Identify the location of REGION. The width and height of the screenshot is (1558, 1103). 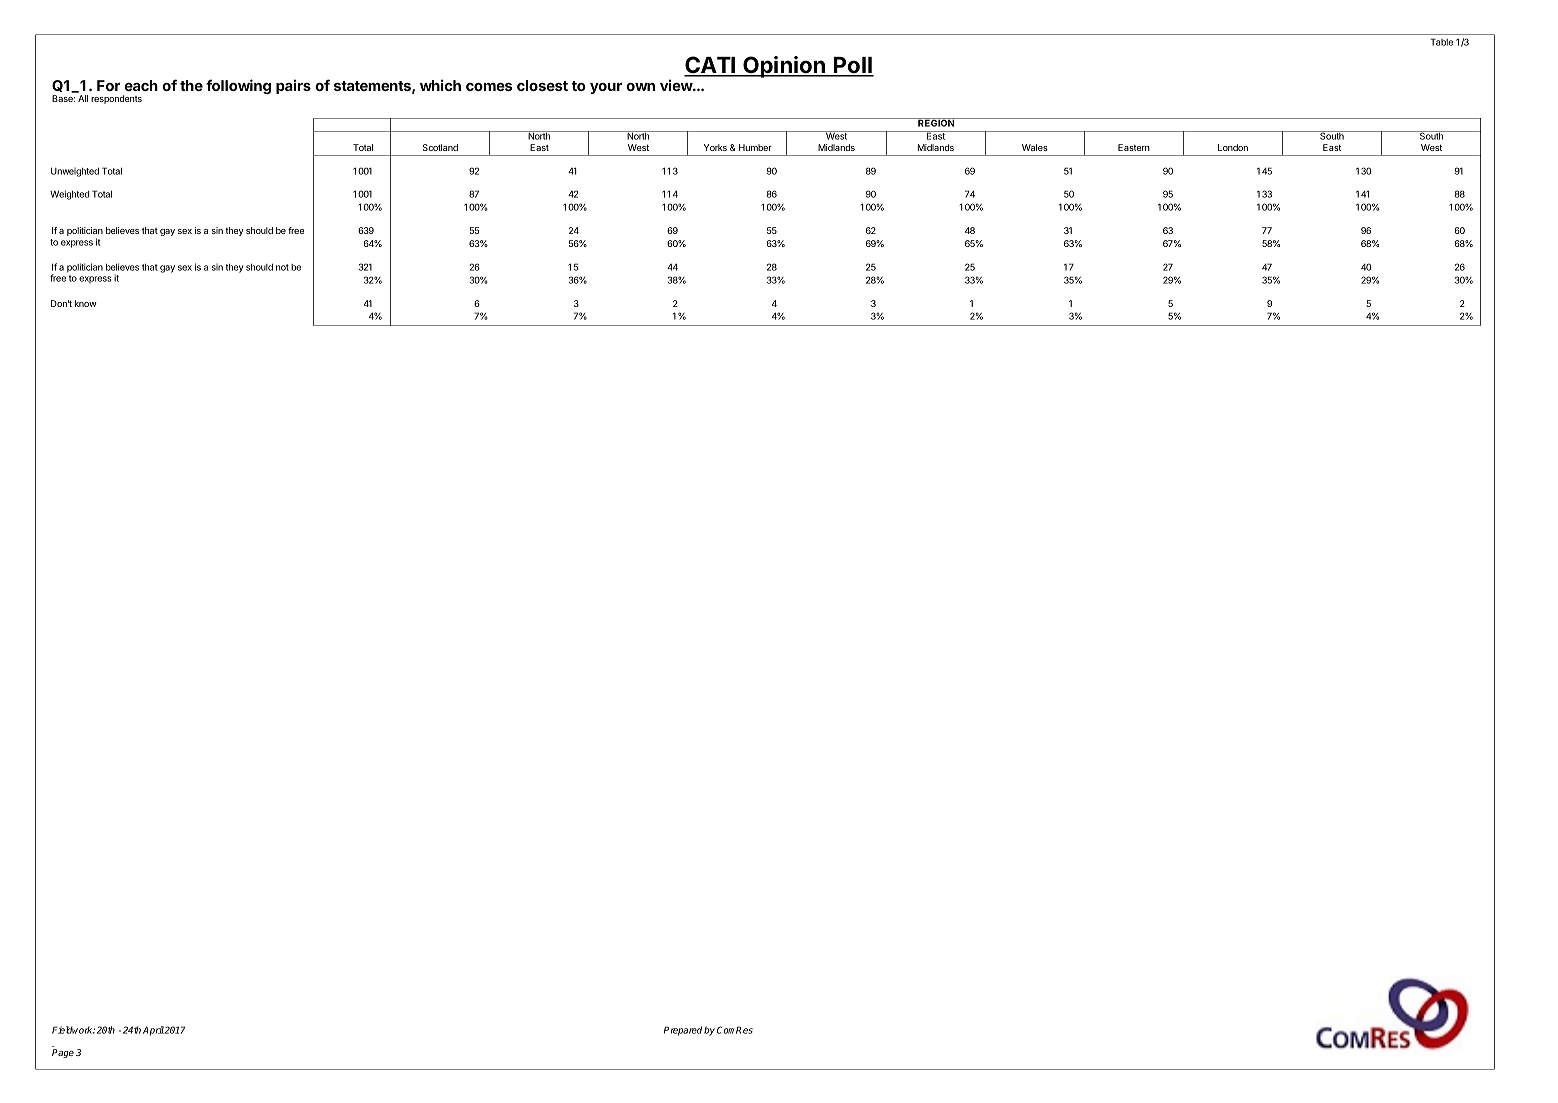
(936, 122).
